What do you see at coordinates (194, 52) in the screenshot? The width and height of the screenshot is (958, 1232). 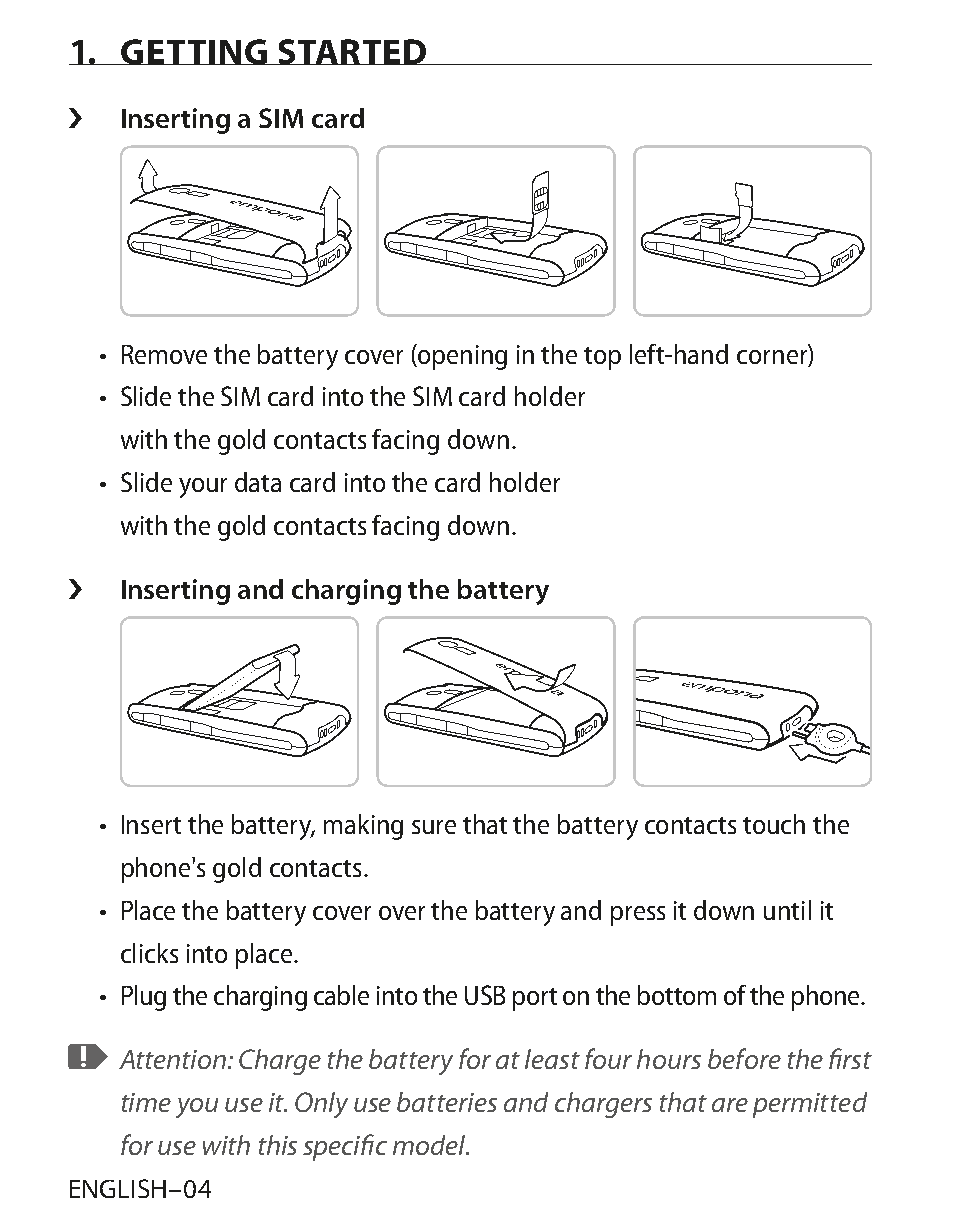 I see `GETTING` at bounding box center [194, 52].
